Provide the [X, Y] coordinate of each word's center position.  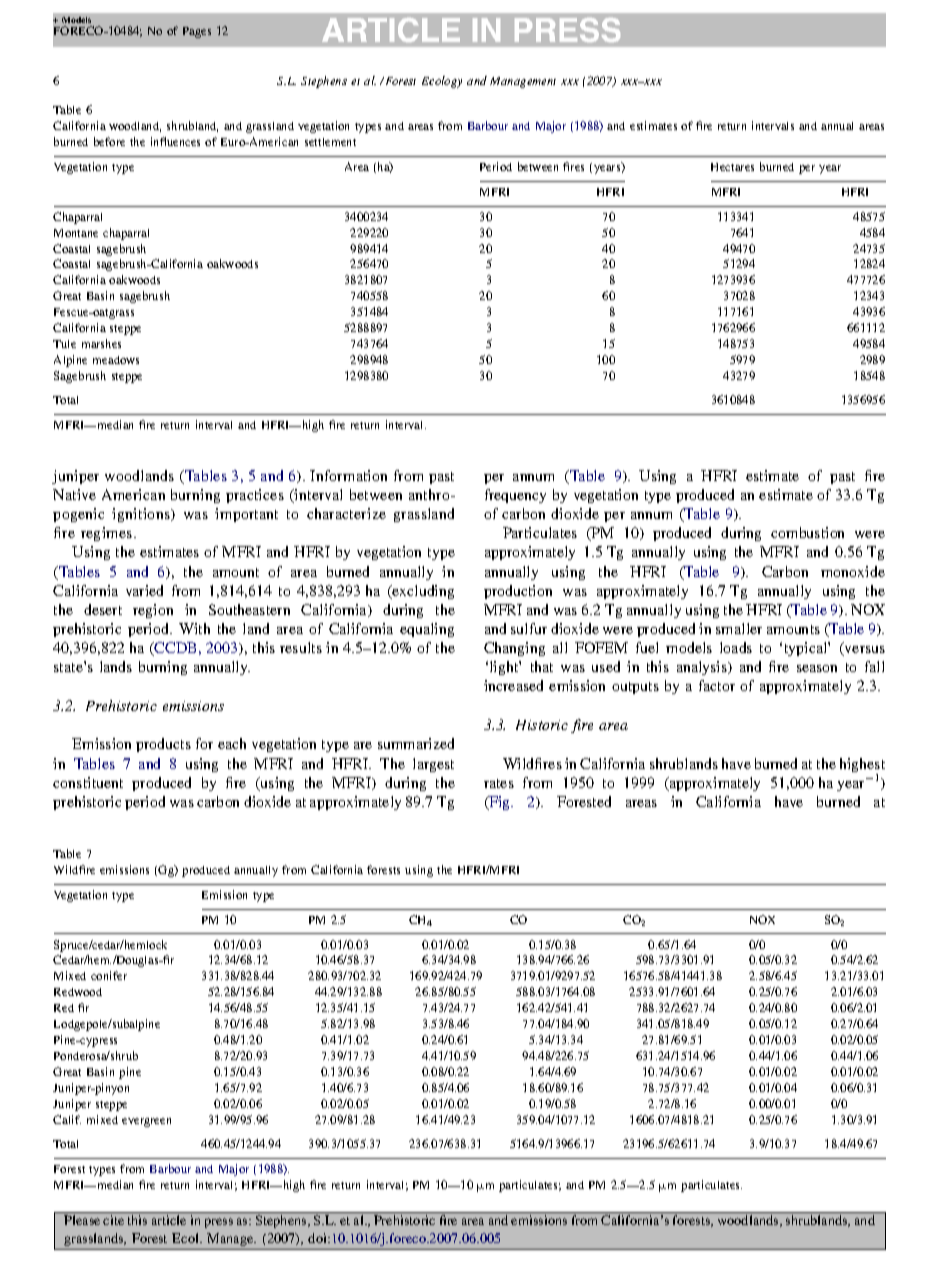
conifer [109, 975]
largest [433, 765]
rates [499, 783]
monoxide [853, 571]
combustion [807, 532]
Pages [197, 32]
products [163, 745]
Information [348, 475]
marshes [101, 343]
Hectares [732, 167]
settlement [330, 142]
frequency [515, 496]
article [169, 1220]
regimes [108, 534]
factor [717, 685]
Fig [500, 803]
